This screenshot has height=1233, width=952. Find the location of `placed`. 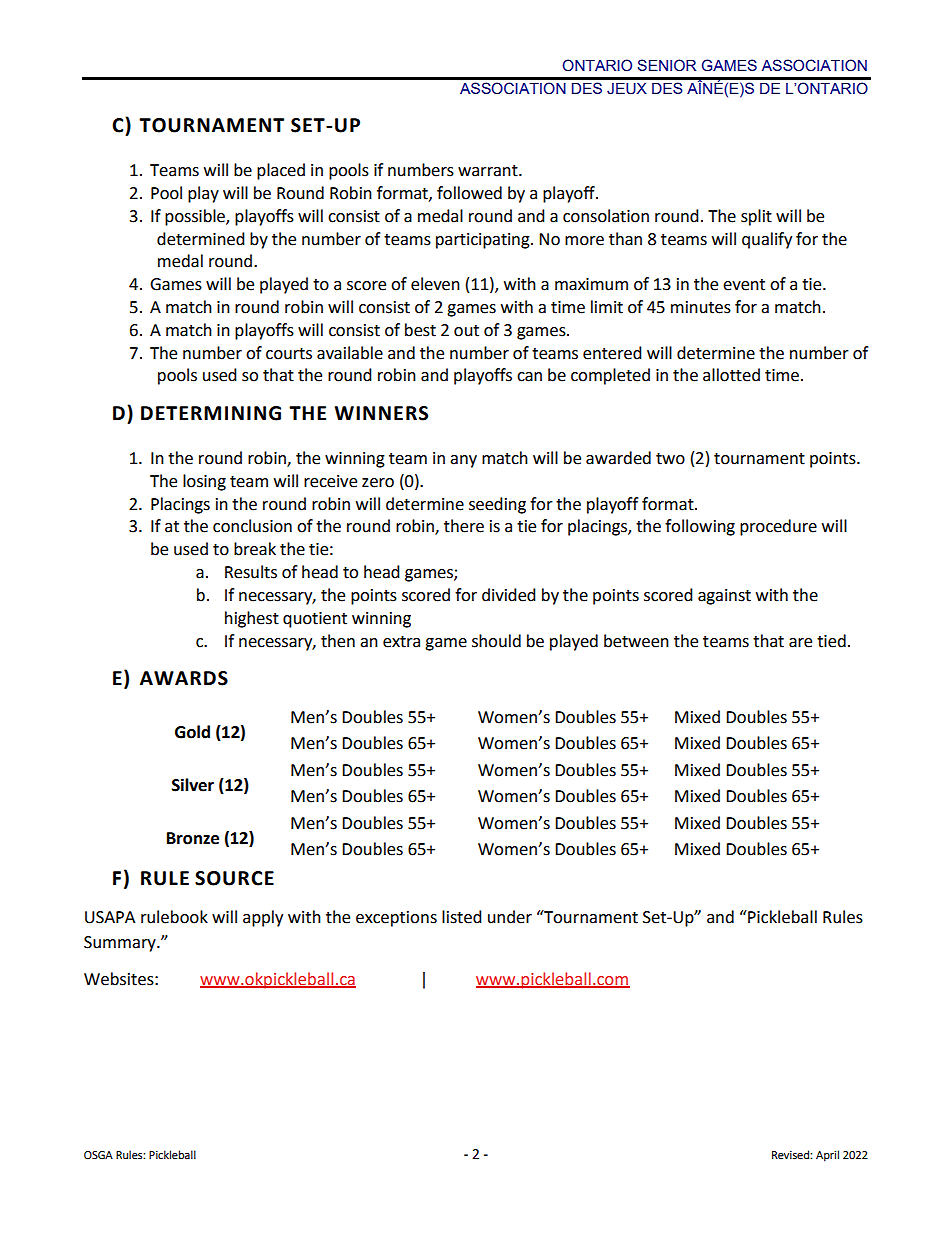

placed is located at coordinates (281, 171).
